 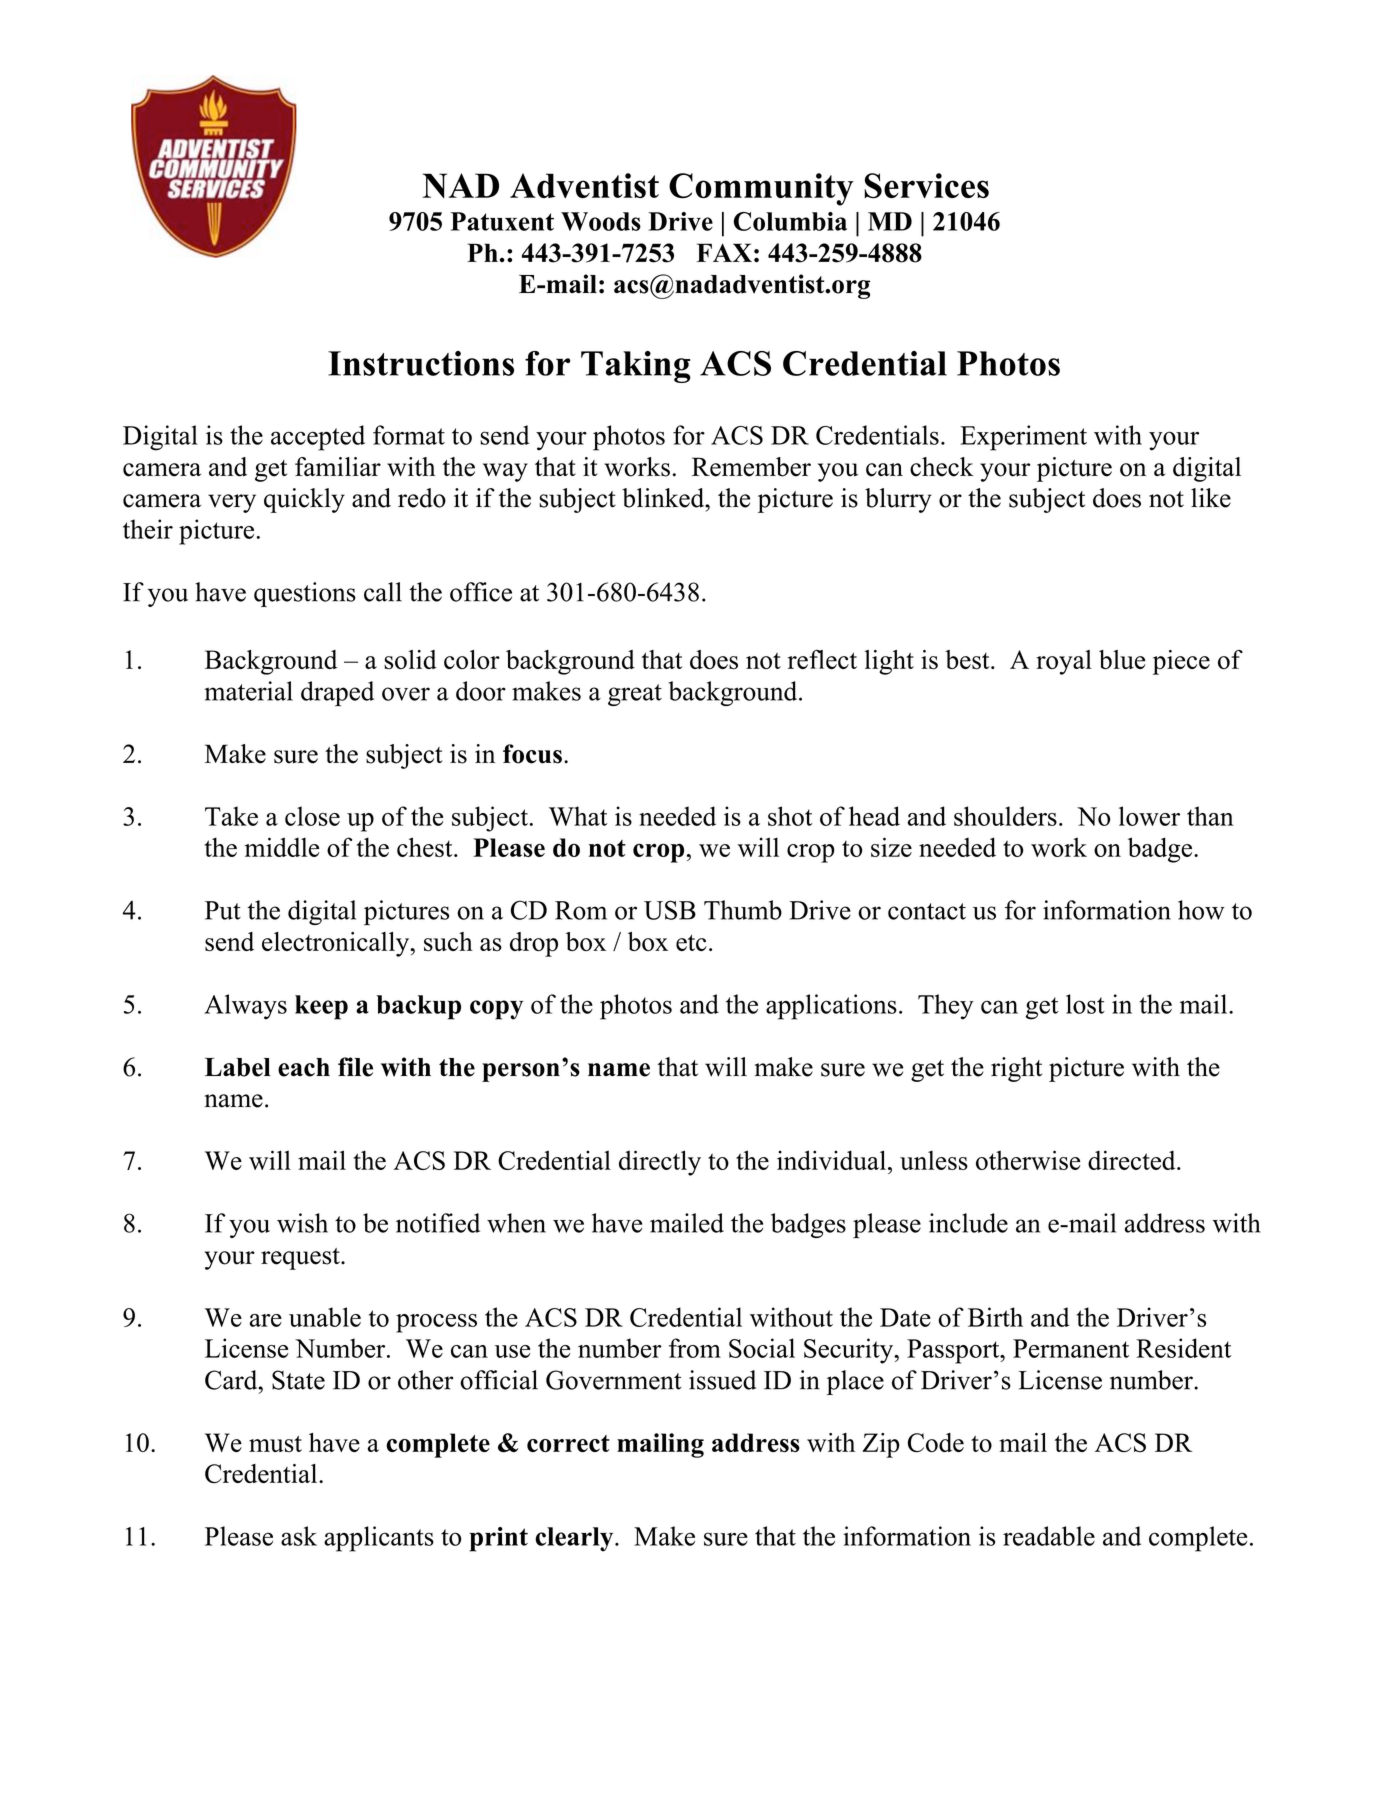 I want to click on Instructions, so click(x=421, y=363).
